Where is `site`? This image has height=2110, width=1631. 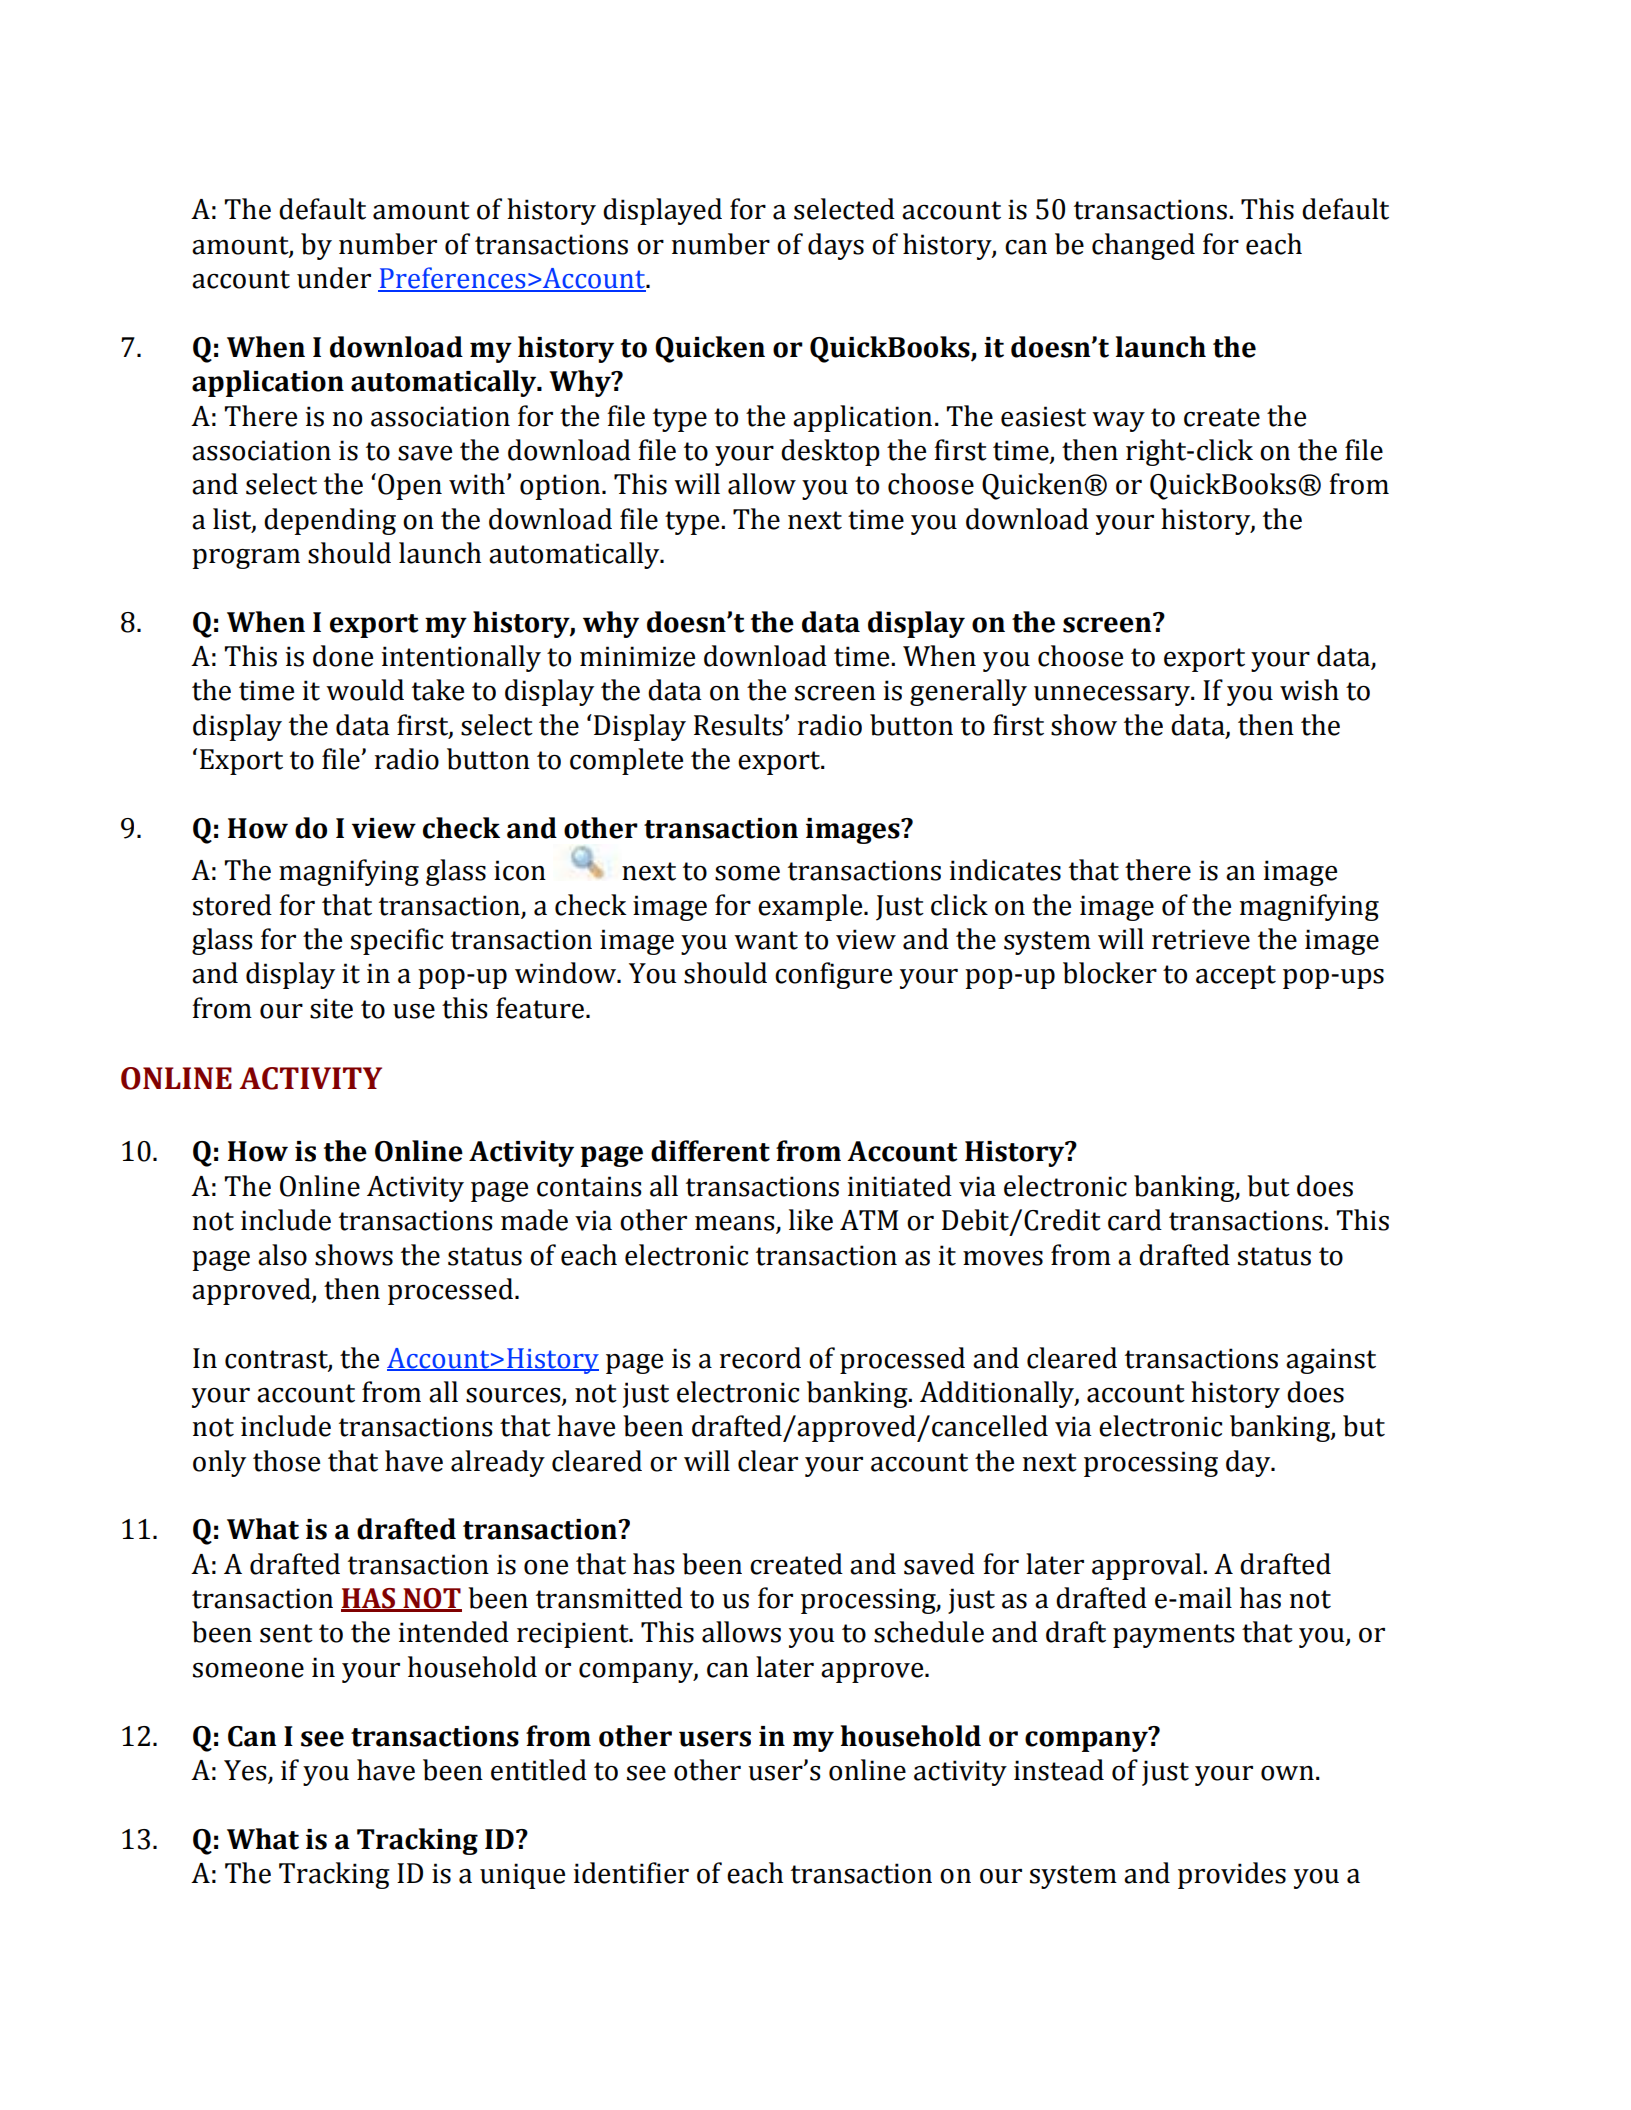 site is located at coordinates (331, 1008).
